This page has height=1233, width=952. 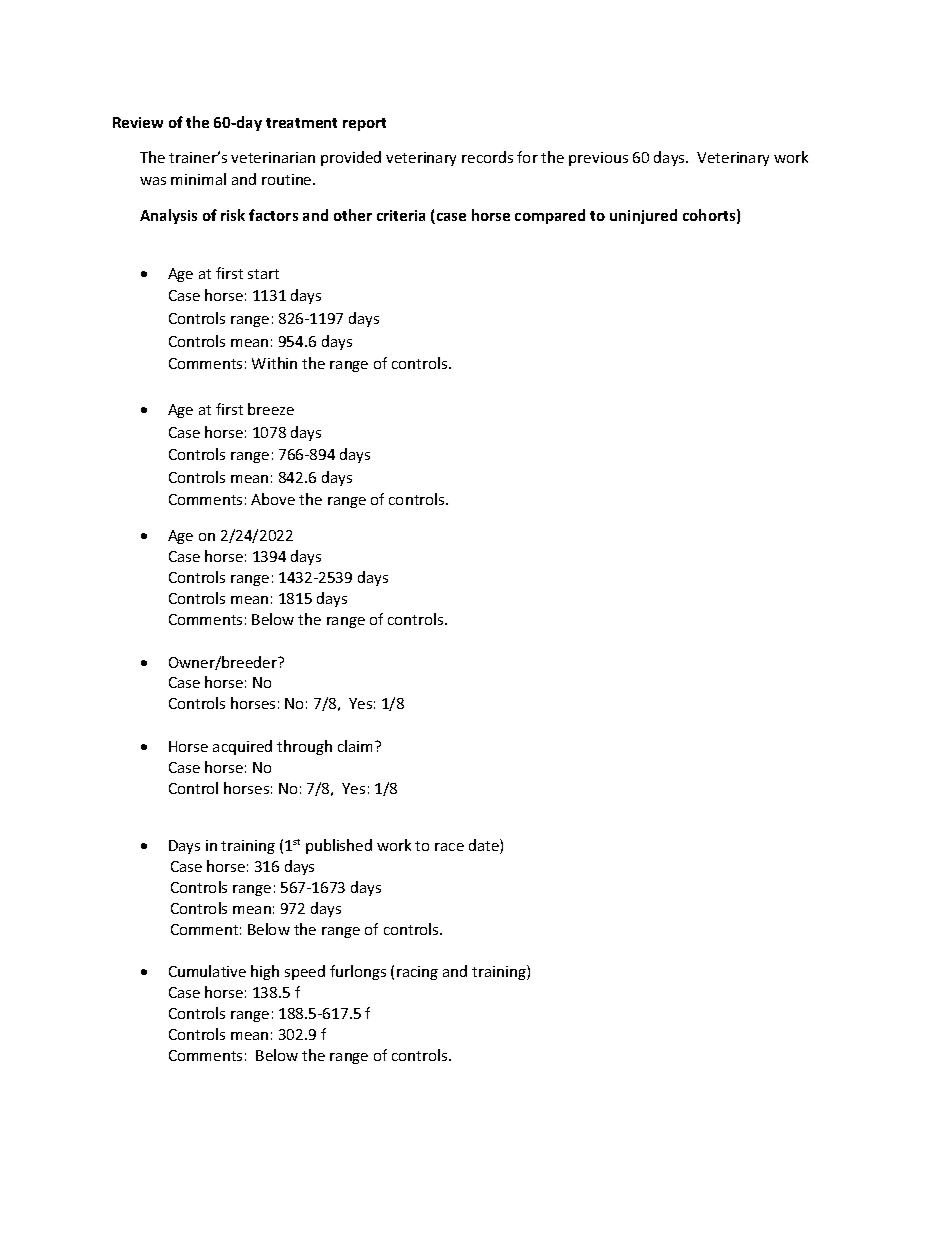 I want to click on Above, so click(x=273, y=499).
